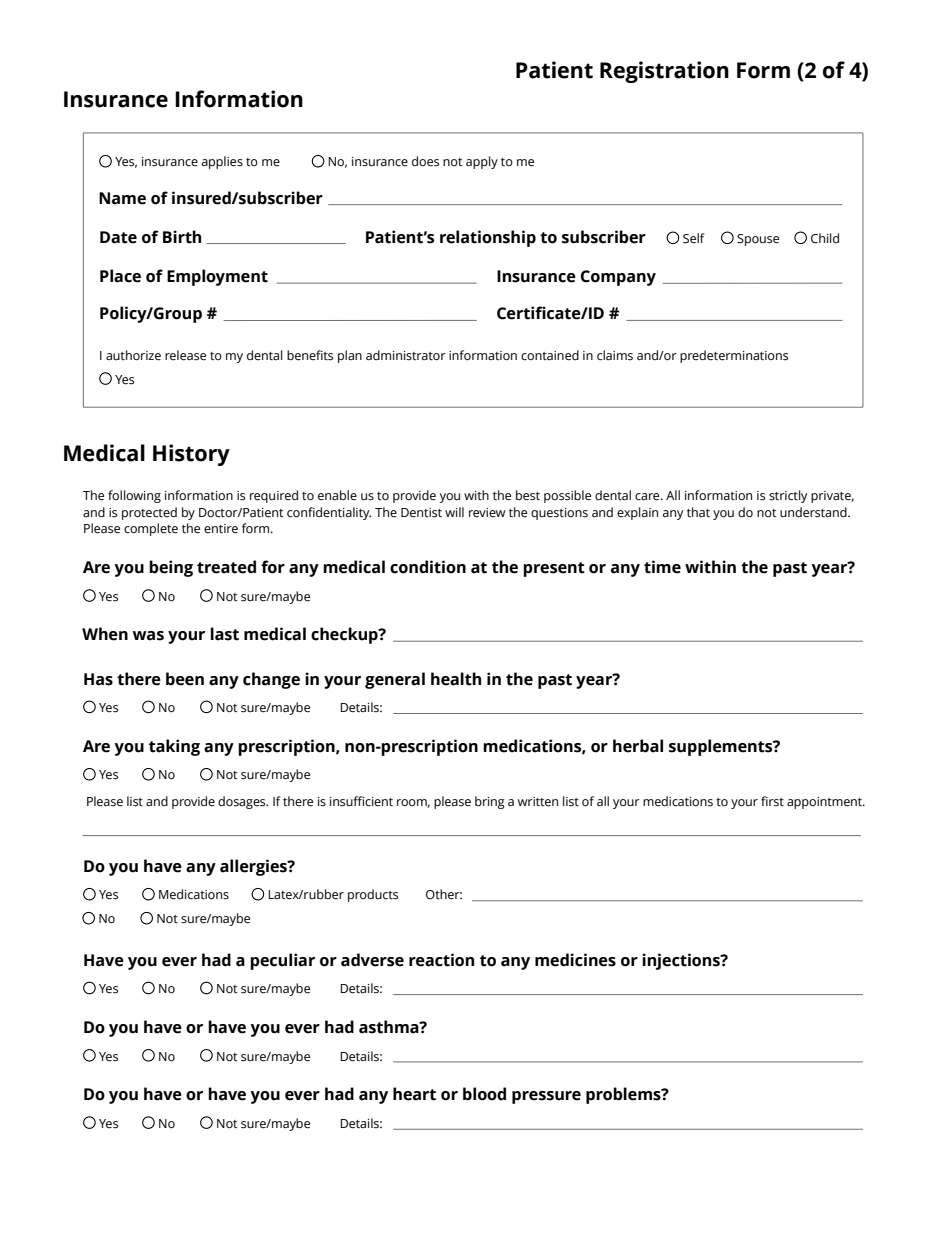 This screenshot has height=1233, width=952. What do you see at coordinates (282, 961) in the screenshot?
I see `peculiar` at bounding box center [282, 961].
